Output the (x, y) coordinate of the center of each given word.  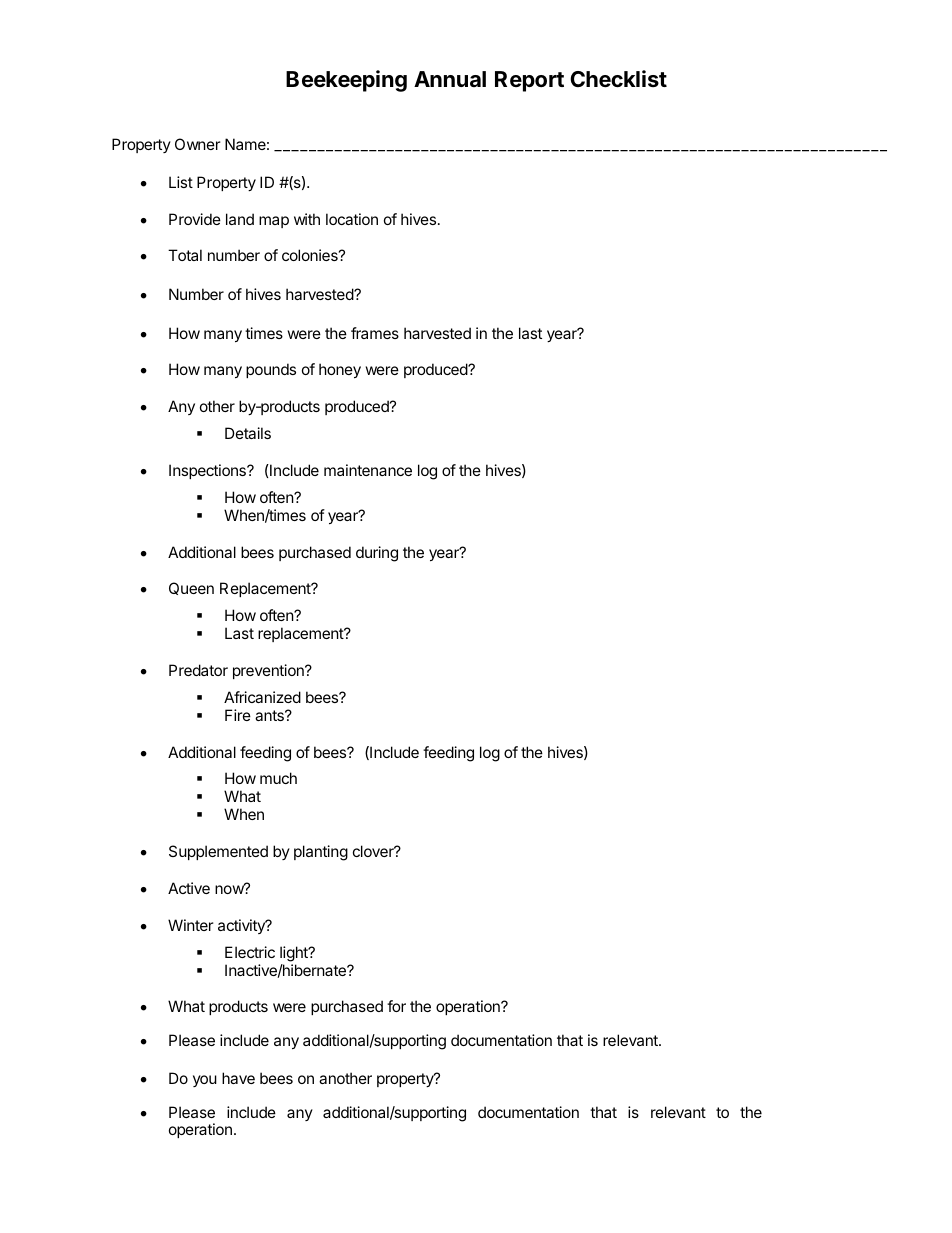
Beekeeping (346, 81)
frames (375, 333)
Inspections (208, 471)
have (238, 1078)
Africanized (262, 697)
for (396, 1006)
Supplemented (218, 852)
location (352, 219)
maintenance (368, 470)
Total (185, 255)
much (278, 778)
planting (321, 853)
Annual (450, 79)
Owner (198, 144)
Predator (198, 670)
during (377, 554)
